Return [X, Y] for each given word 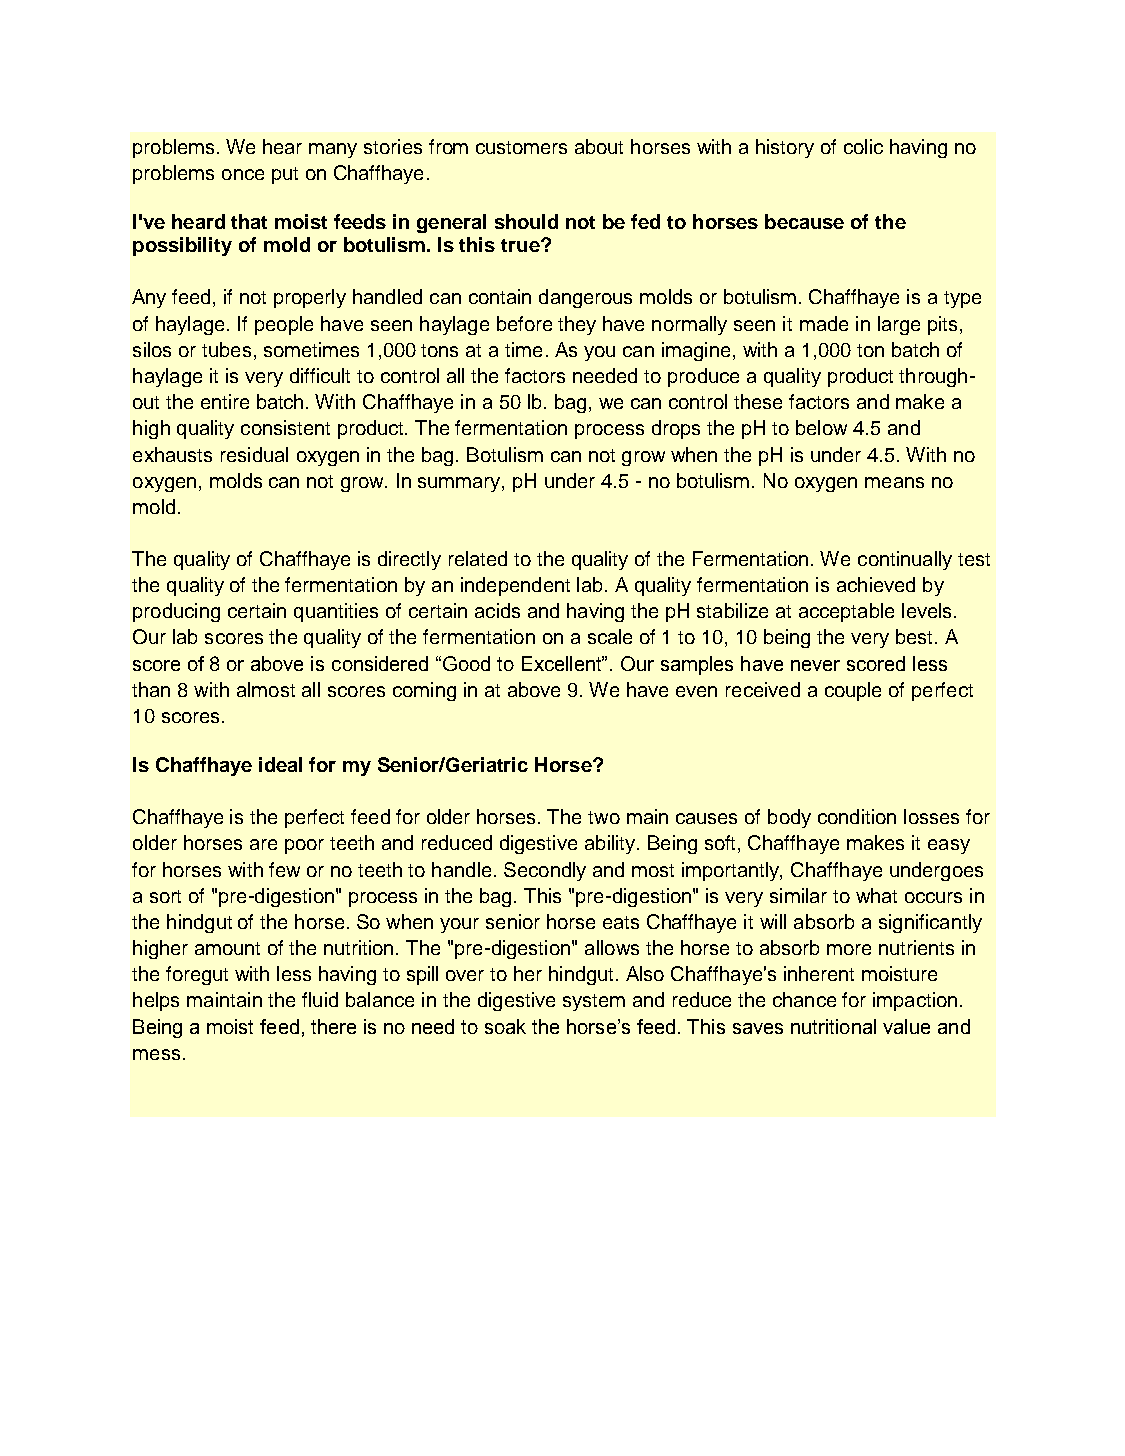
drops [676, 429]
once [243, 174]
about [599, 146]
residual [254, 454]
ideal [280, 764]
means [894, 482]
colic [863, 146]
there [333, 1026]
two [604, 817]
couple [853, 691]
